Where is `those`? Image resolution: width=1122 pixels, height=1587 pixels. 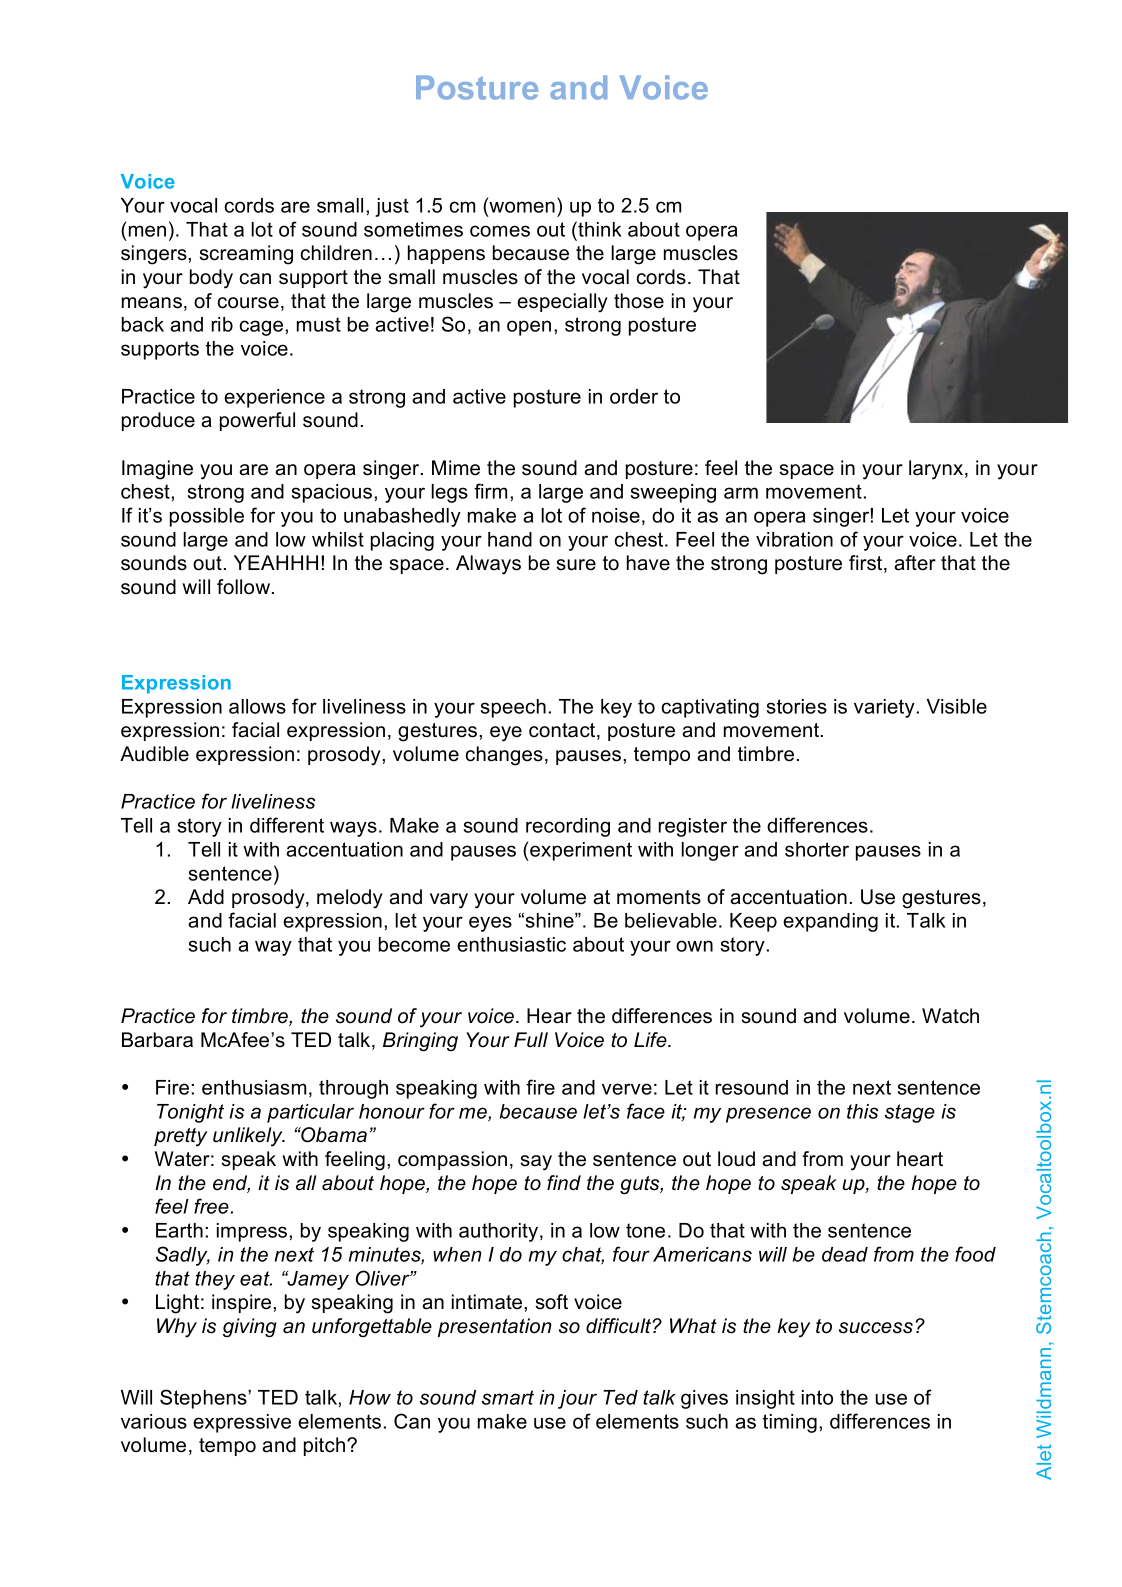 those is located at coordinates (639, 301).
